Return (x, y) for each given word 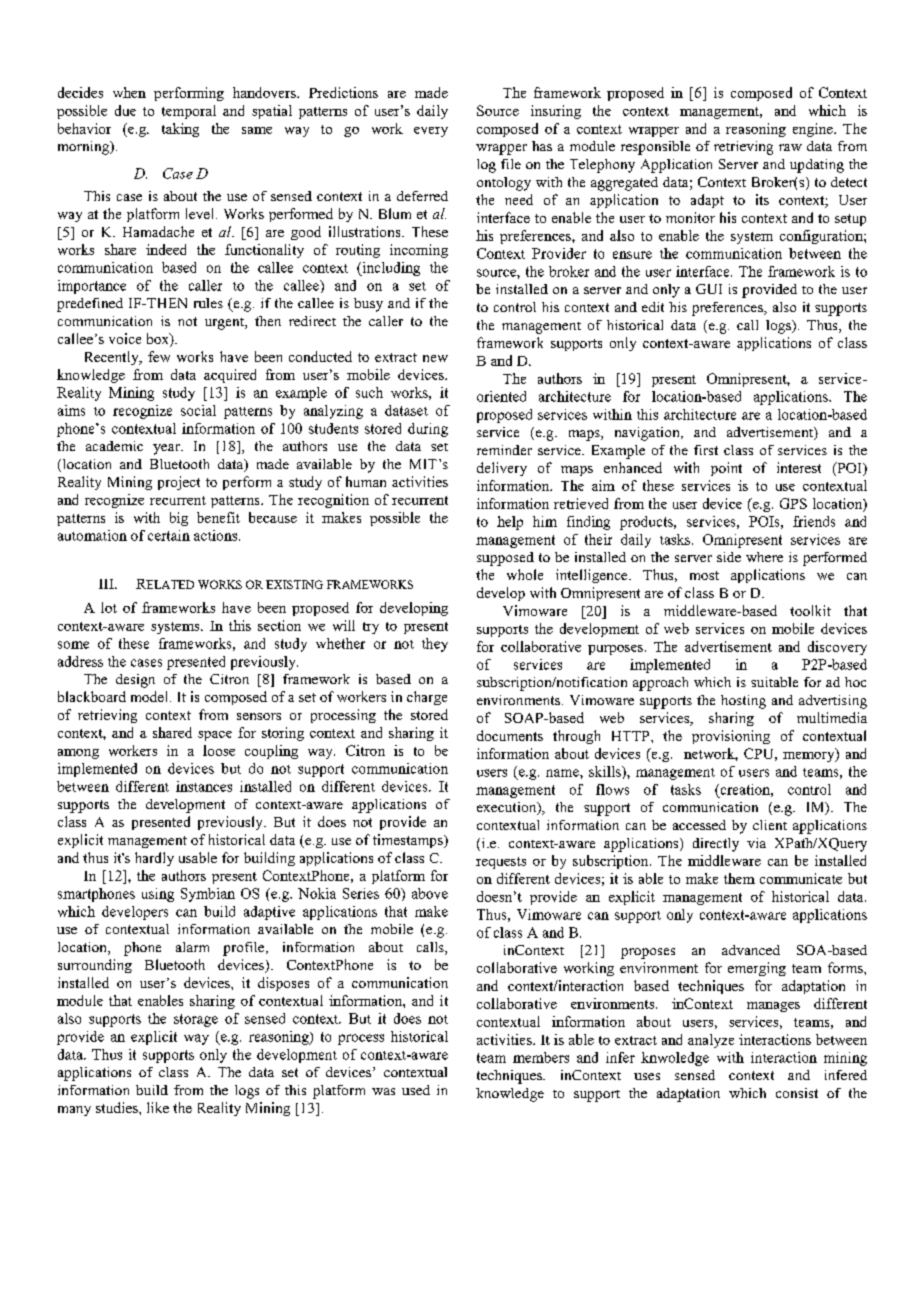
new (435, 358)
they (435, 645)
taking (180, 130)
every (431, 132)
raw (790, 147)
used (416, 1090)
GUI (709, 289)
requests (501, 863)
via (756, 843)
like (158, 1107)
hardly (154, 859)
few (159, 356)
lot (109, 607)
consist (797, 1093)
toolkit (810, 610)
